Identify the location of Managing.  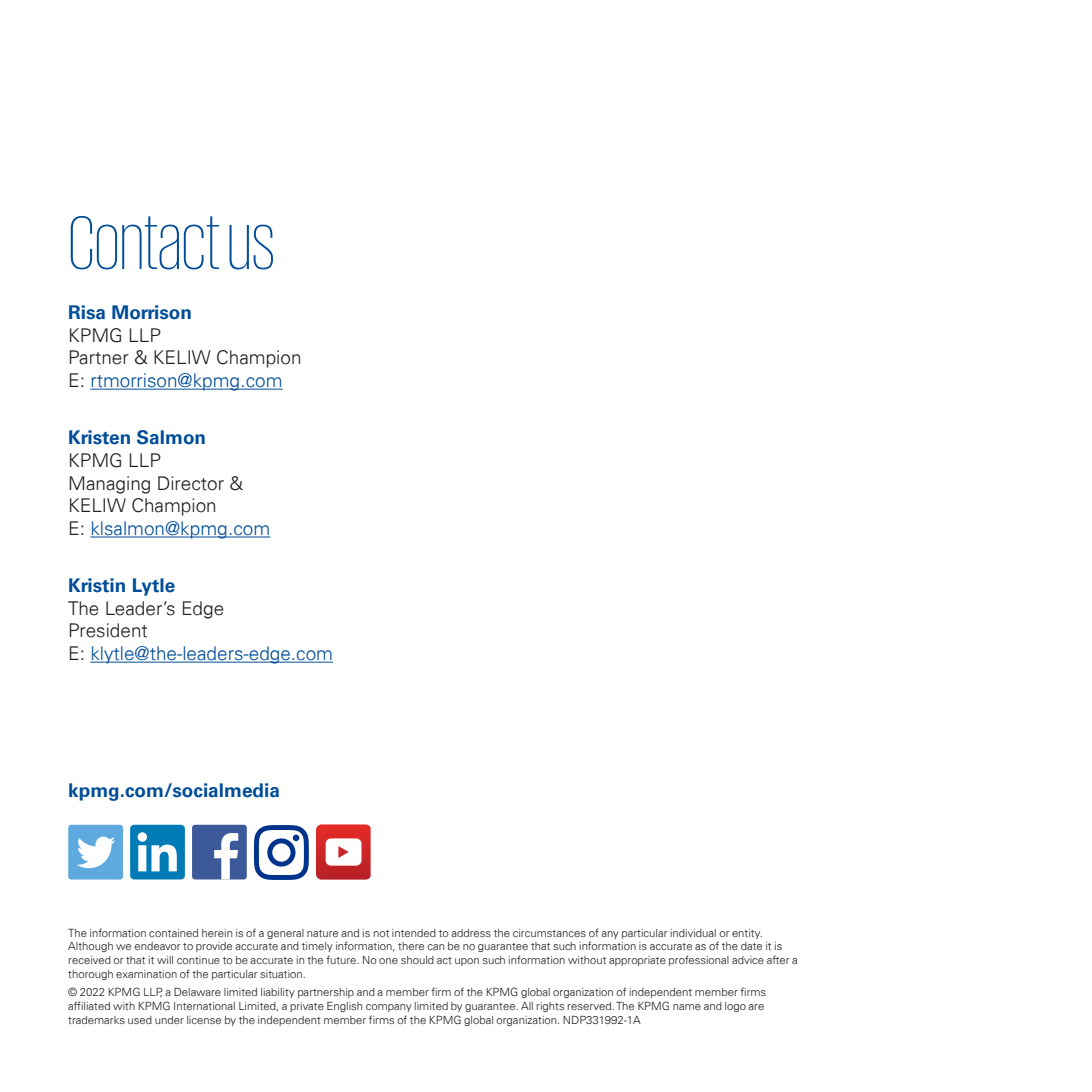
(109, 485).
